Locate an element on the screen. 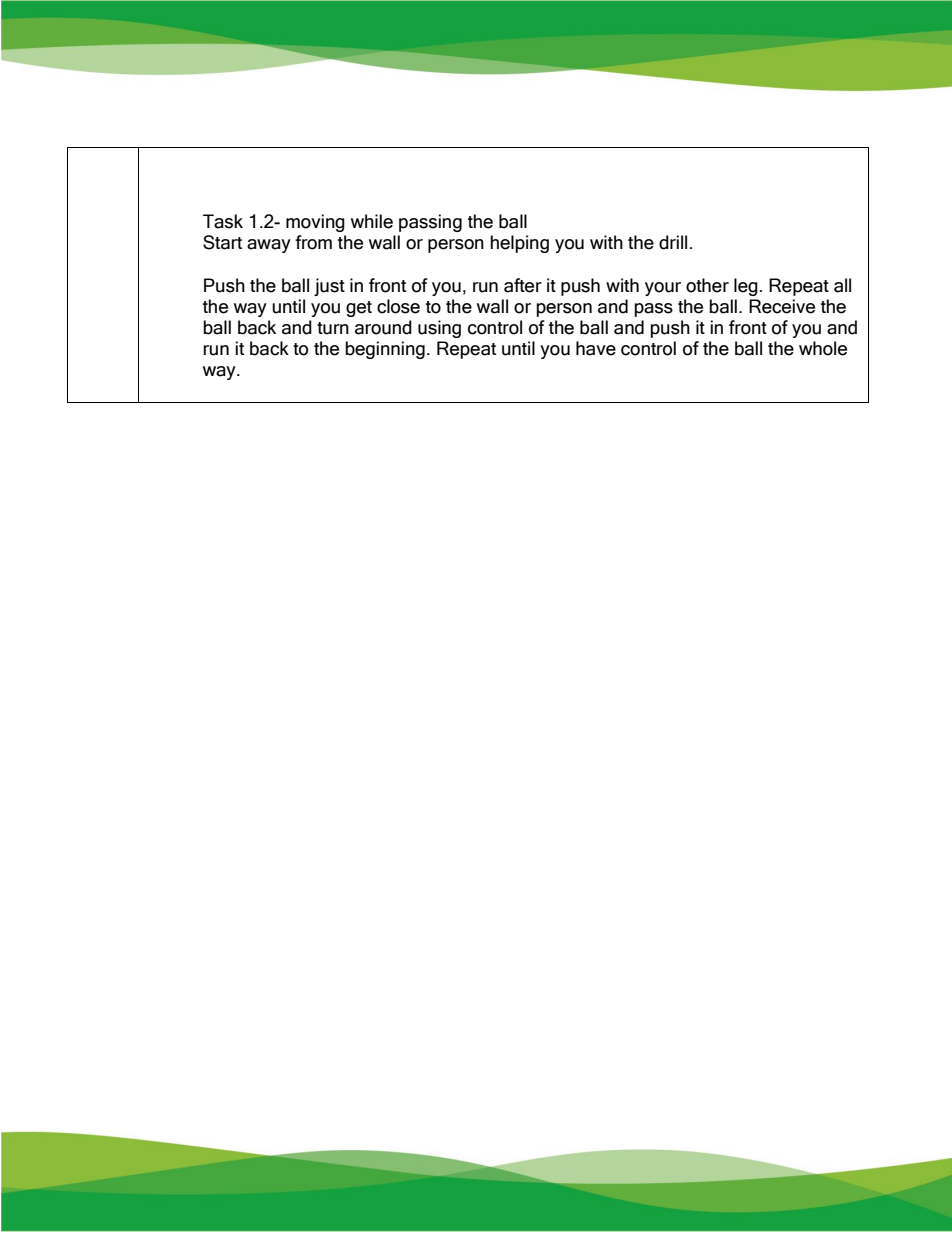  after is located at coordinates (523, 285).
